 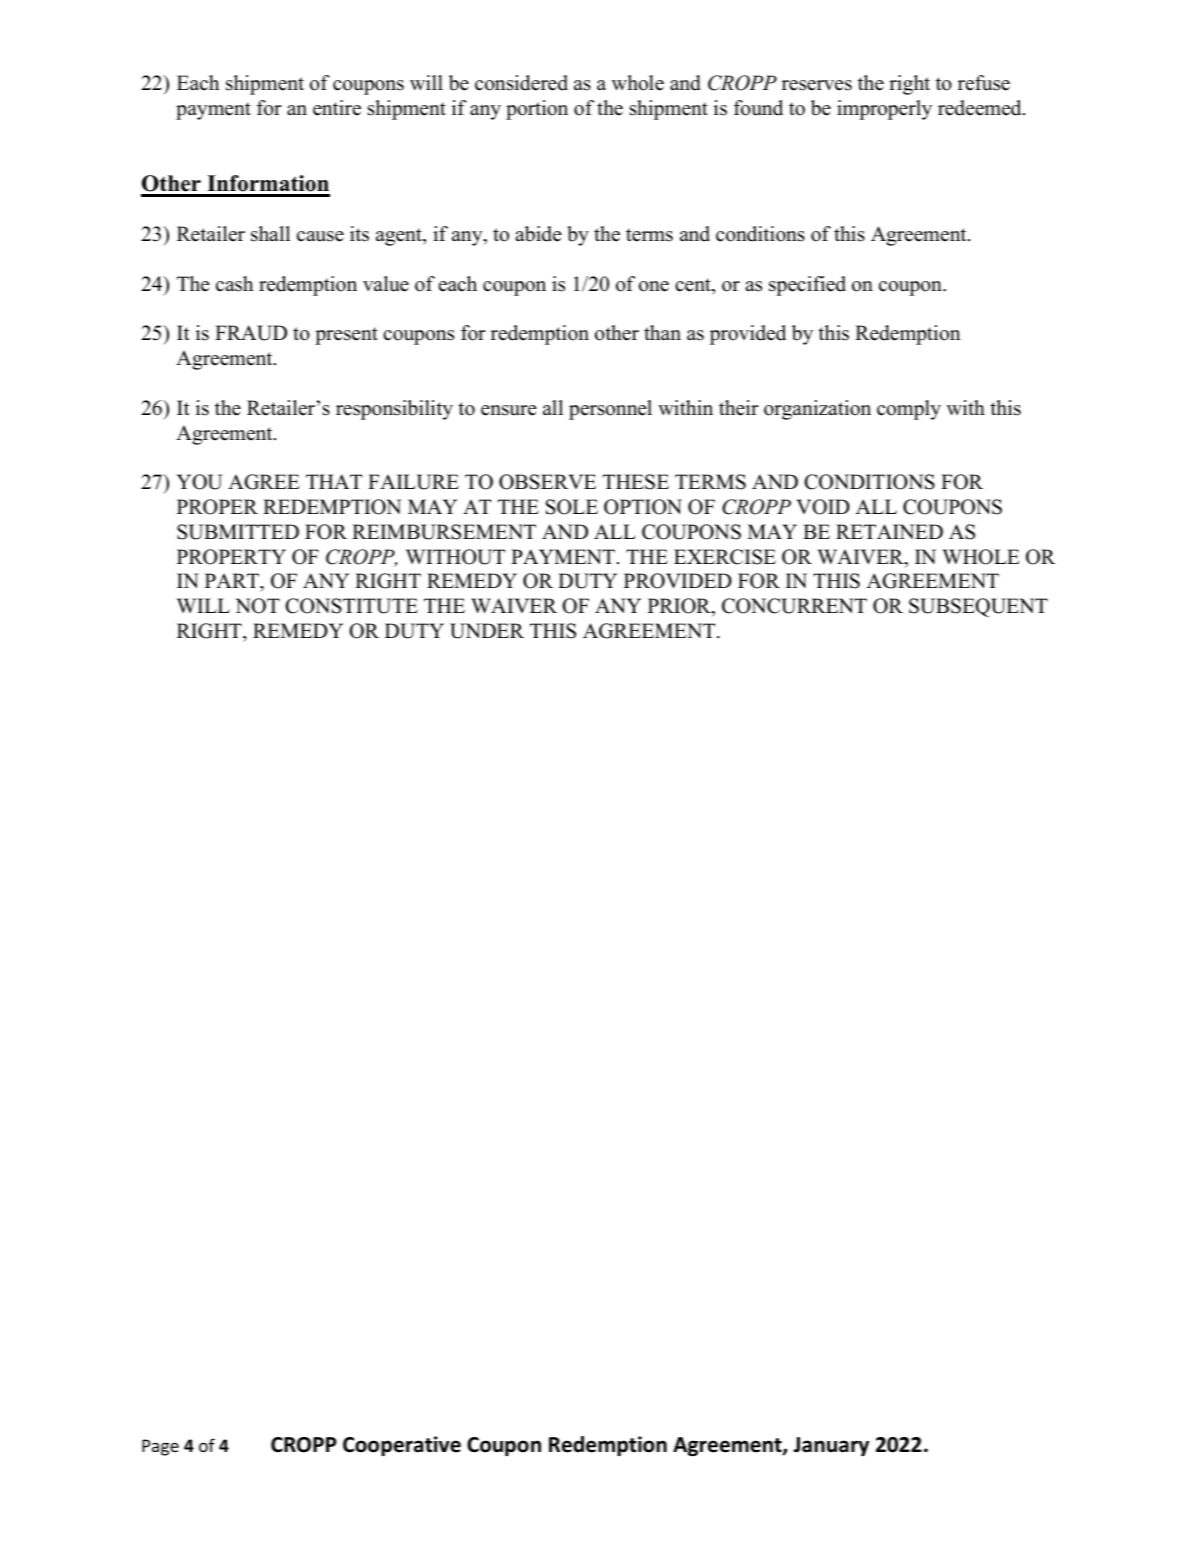 I want to click on Cooperative, so click(x=402, y=1446).
